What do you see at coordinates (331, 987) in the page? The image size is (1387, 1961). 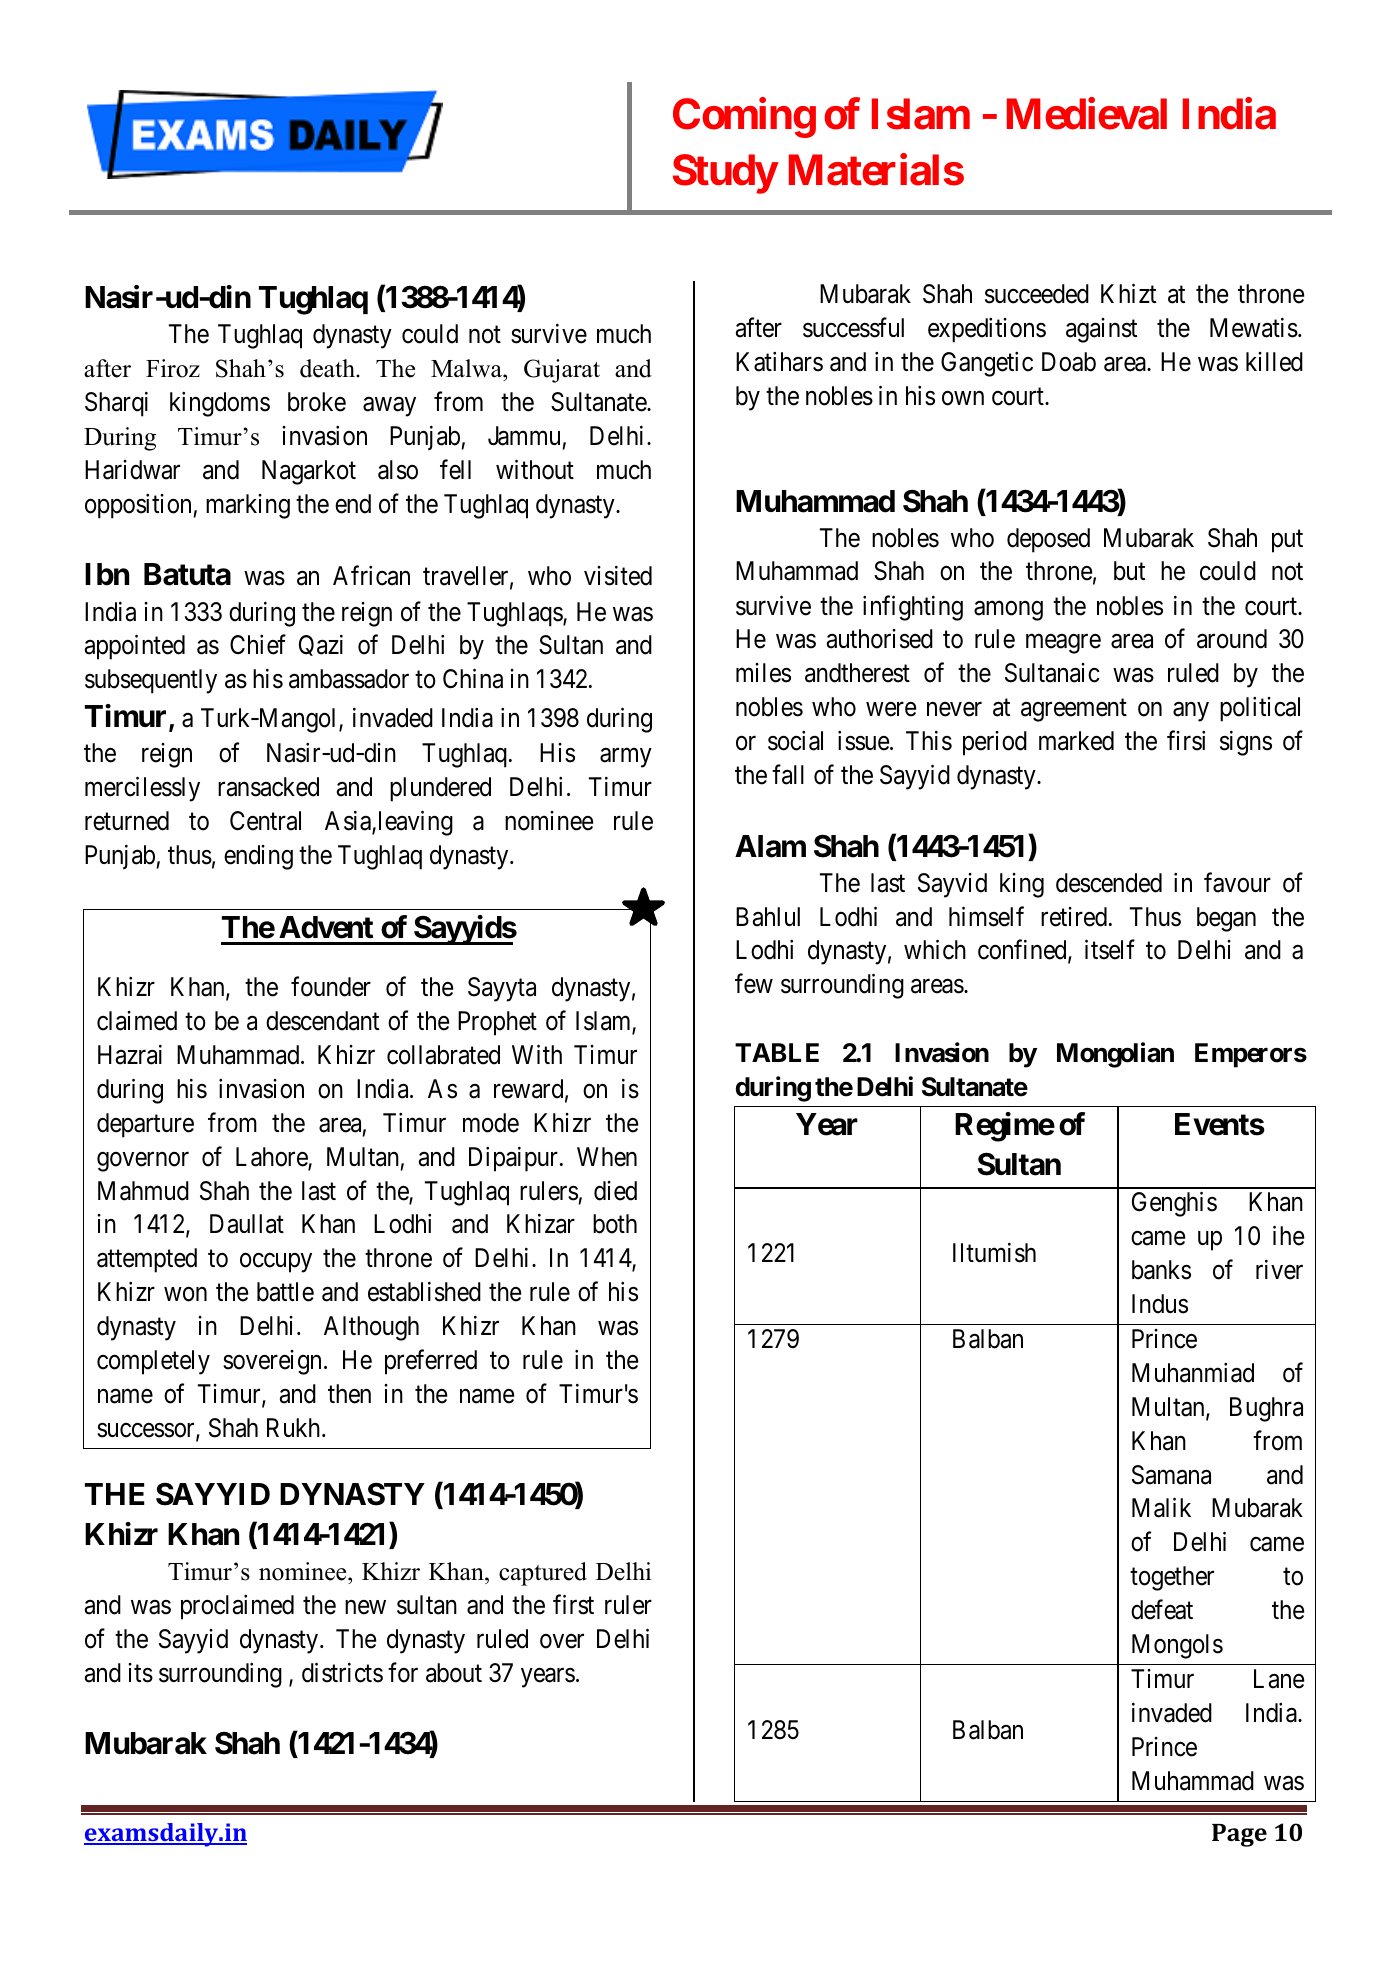 I see `founder` at bounding box center [331, 987].
